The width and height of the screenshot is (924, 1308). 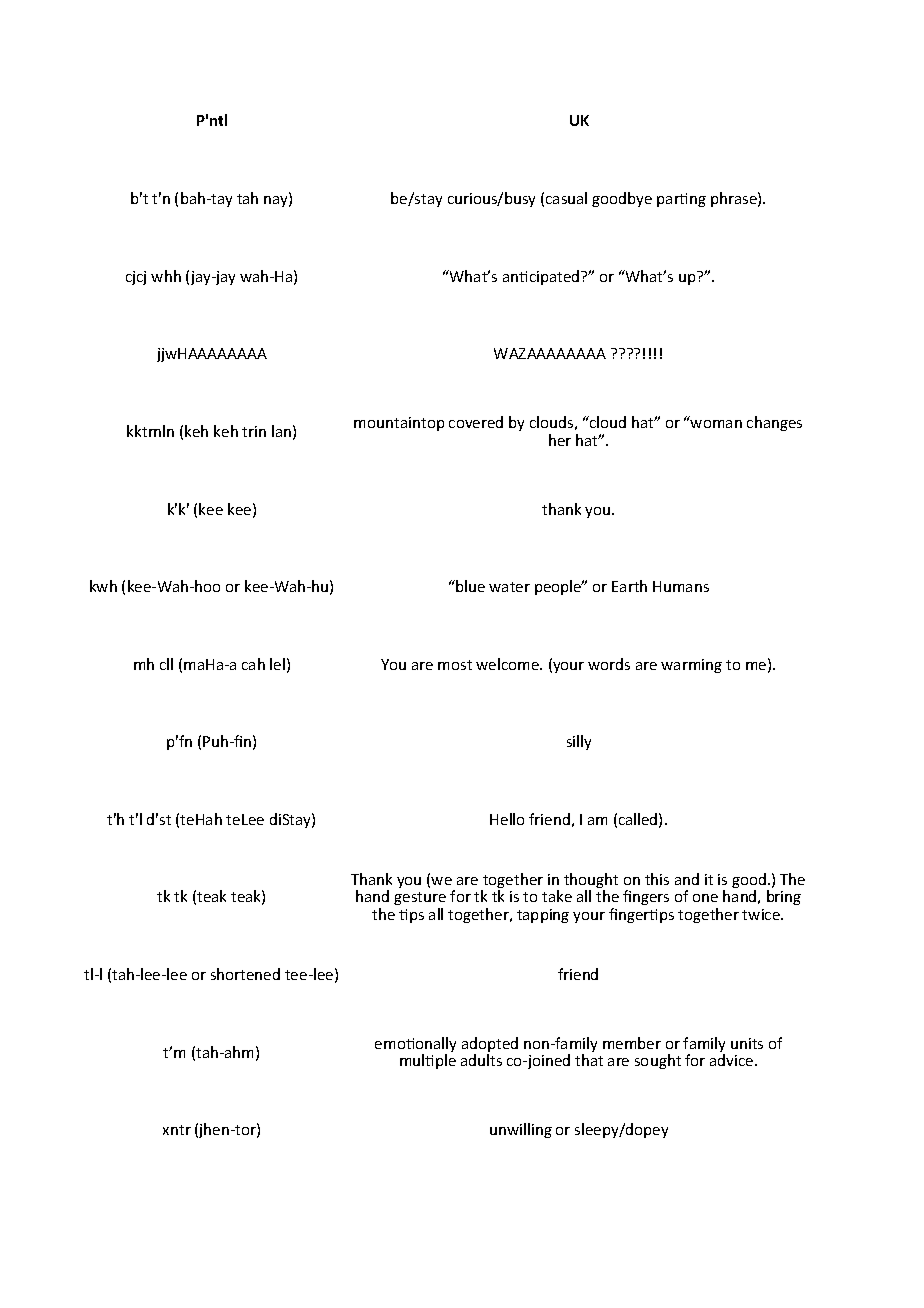 I want to click on multiple, so click(x=428, y=1061).
